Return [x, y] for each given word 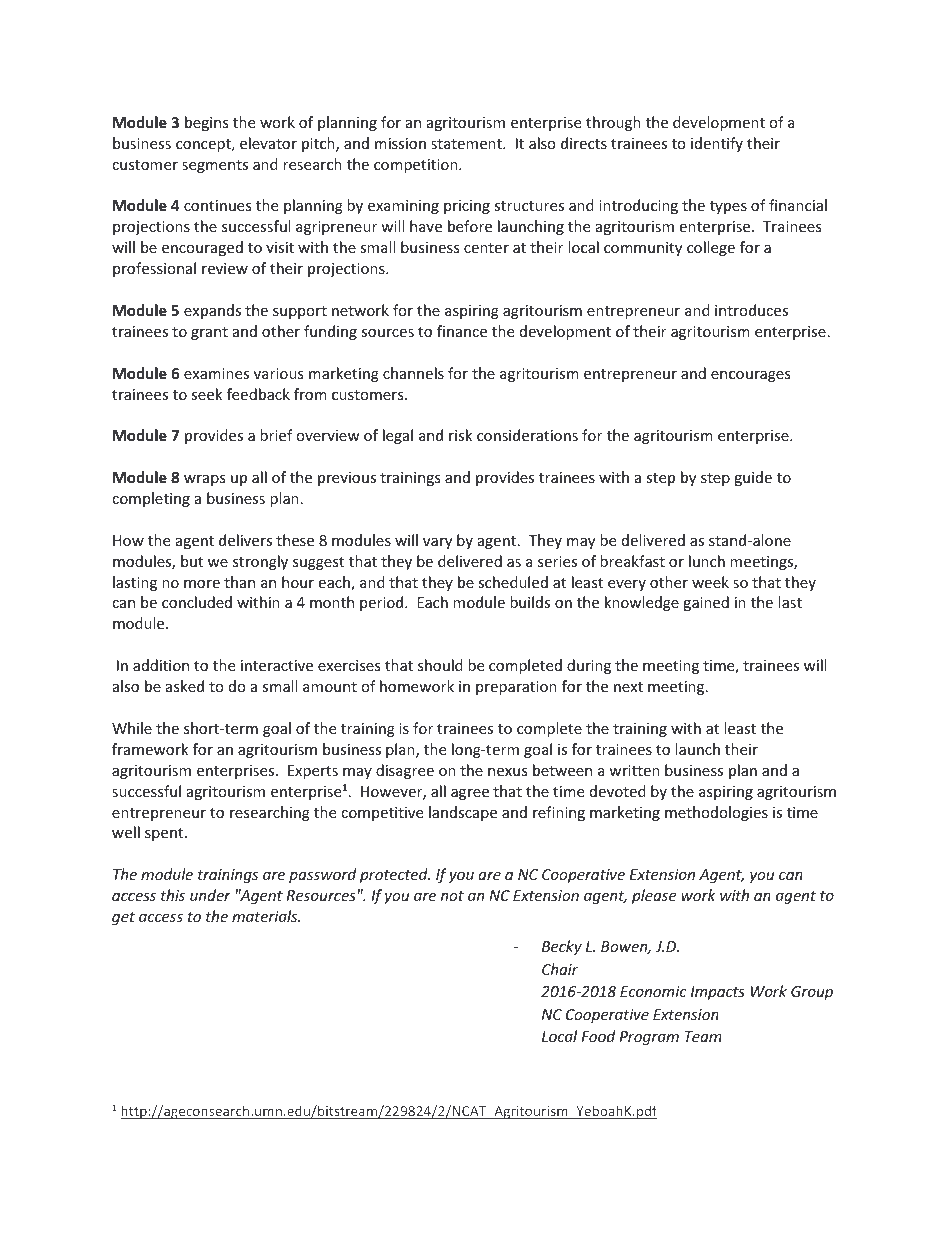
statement [467, 144]
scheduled [513, 582]
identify [717, 144]
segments [215, 166]
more [202, 584]
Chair [560, 969]
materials [266, 916]
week [710, 582]
